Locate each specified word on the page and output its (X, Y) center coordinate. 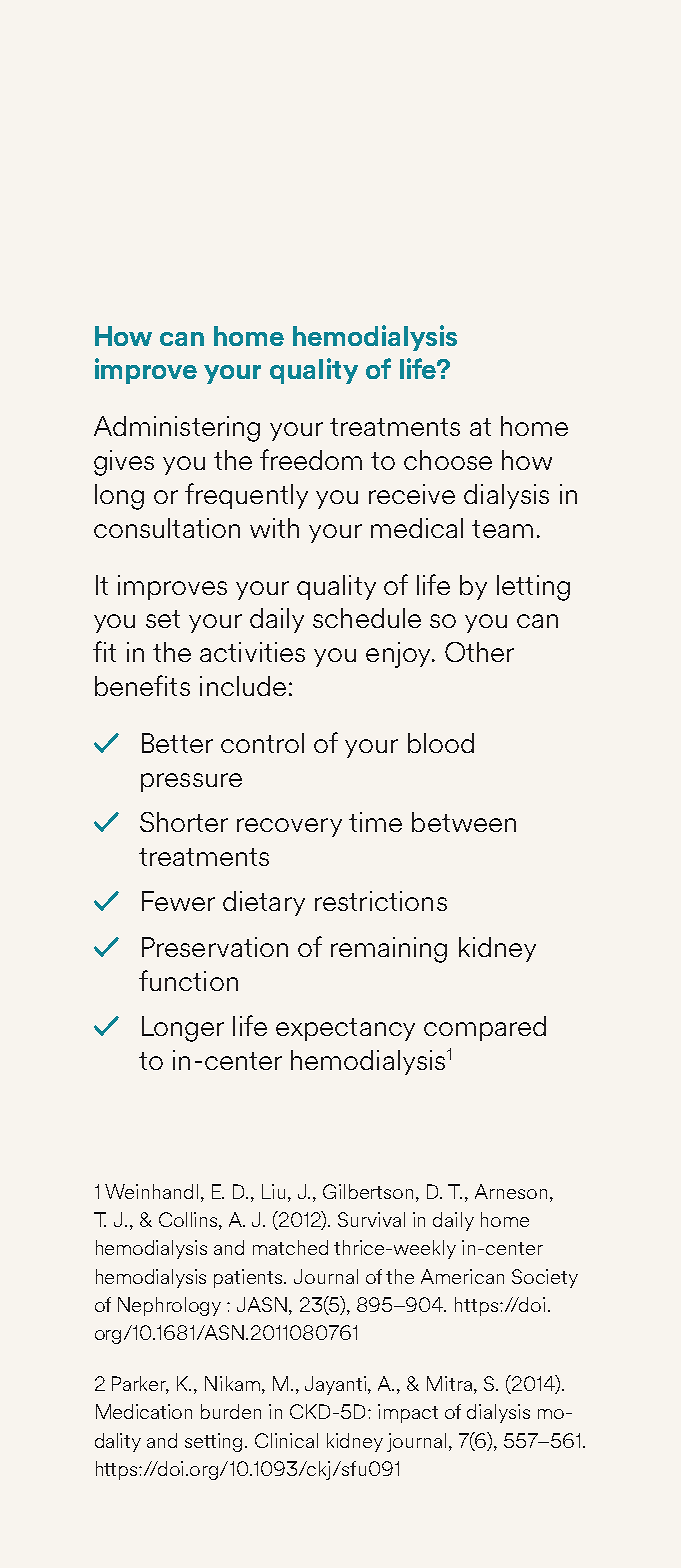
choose (448, 460)
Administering (177, 429)
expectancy (345, 1029)
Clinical (286, 1440)
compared (485, 1028)
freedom (311, 459)
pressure (191, 782)
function (188, 980)
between (464, 822)
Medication (144, 1411)
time (375, 822)
